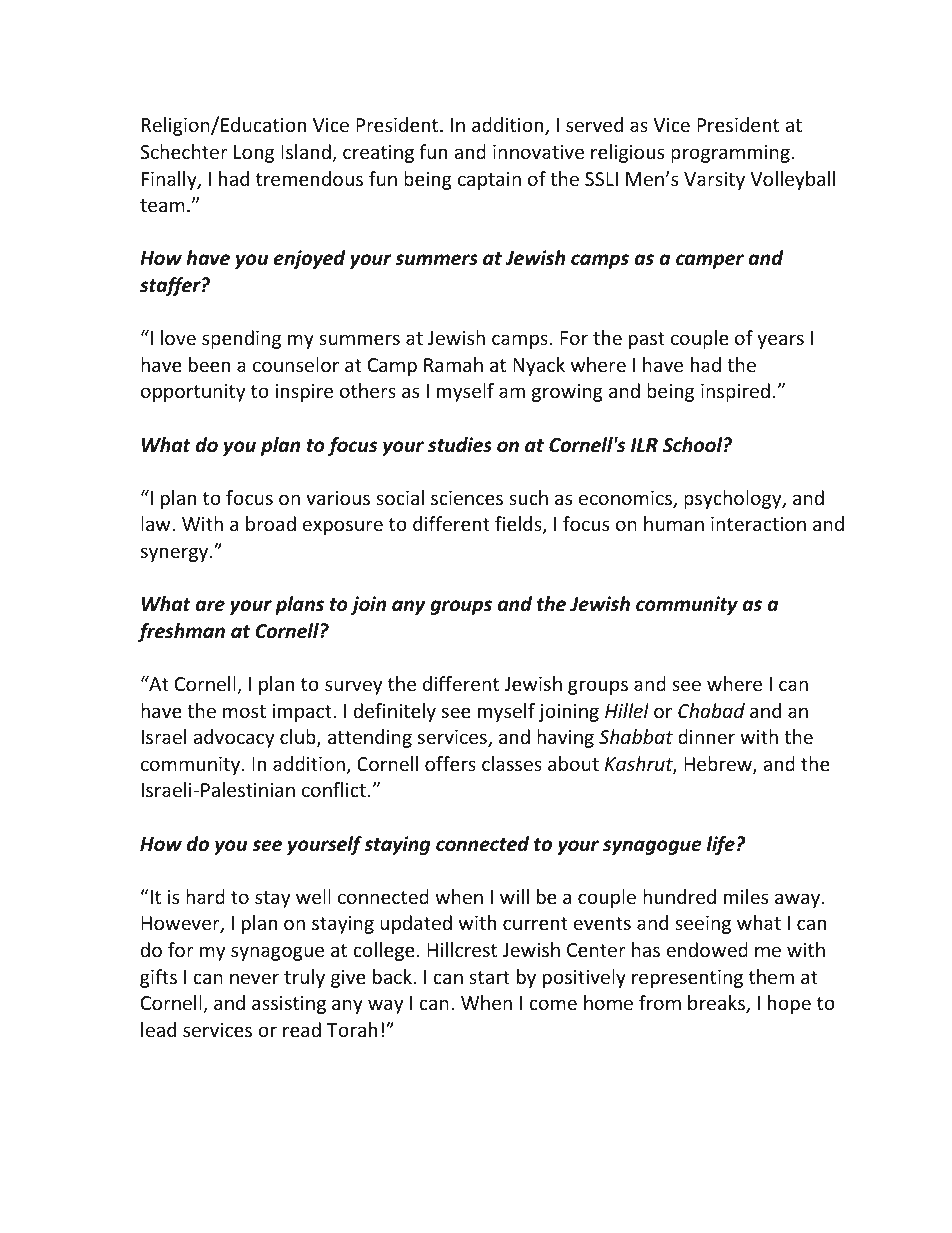  I want to click on Long, so click(254, 154).
